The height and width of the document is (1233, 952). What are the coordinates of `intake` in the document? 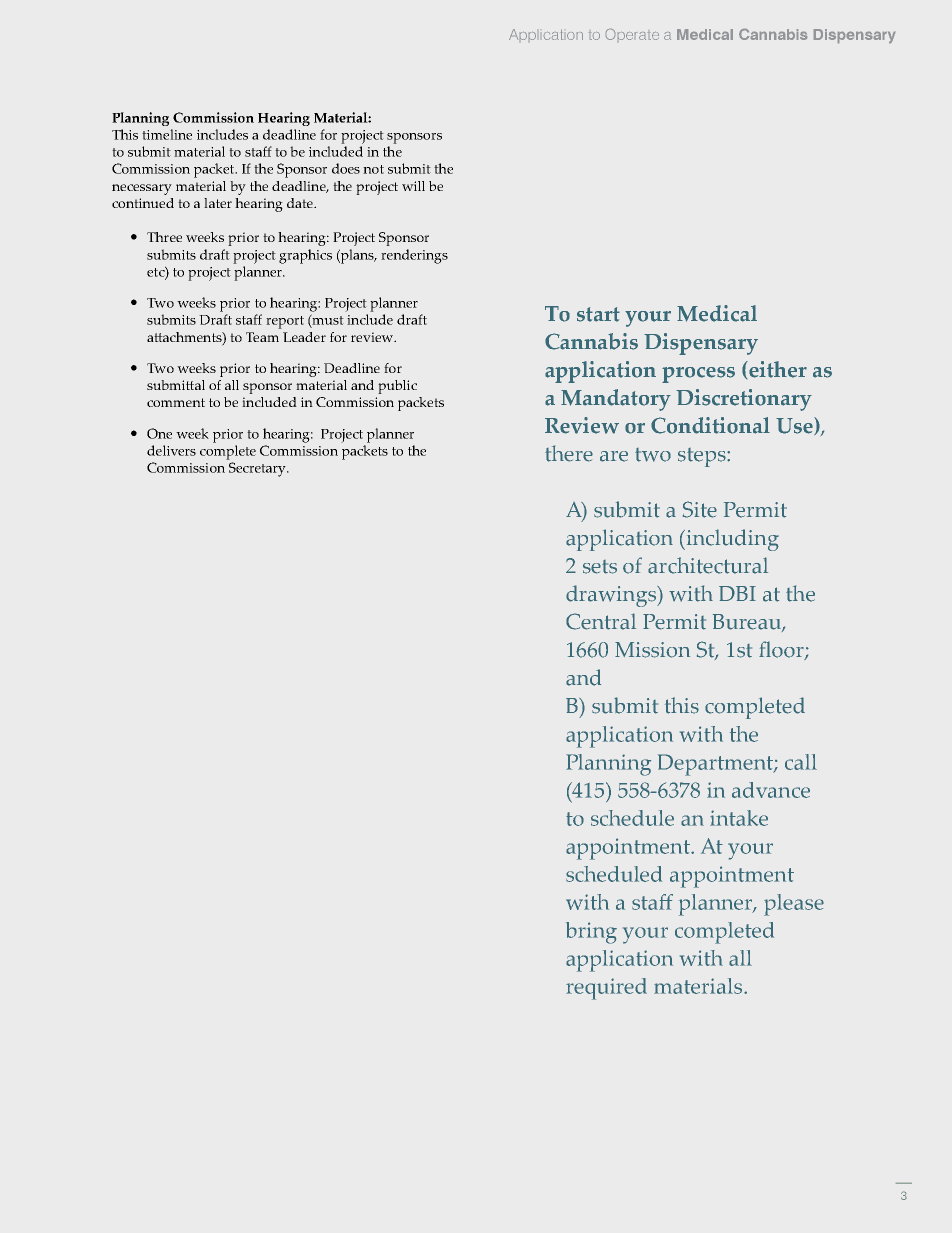 It's located at (739, 818).
